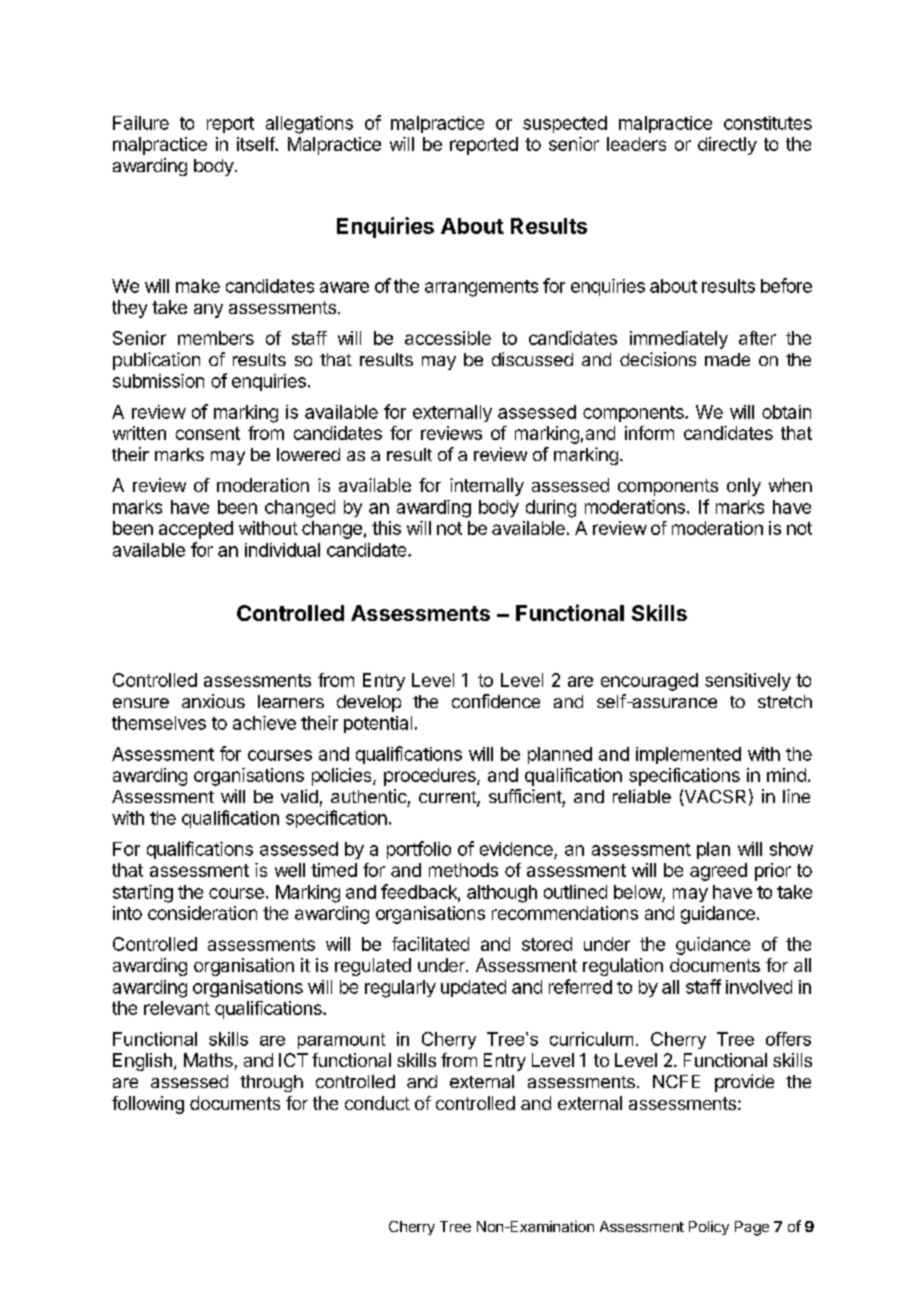  What do you see at coordinates (718, 872) in the image?
I see `agreed` at bounding box center [718, 872].
